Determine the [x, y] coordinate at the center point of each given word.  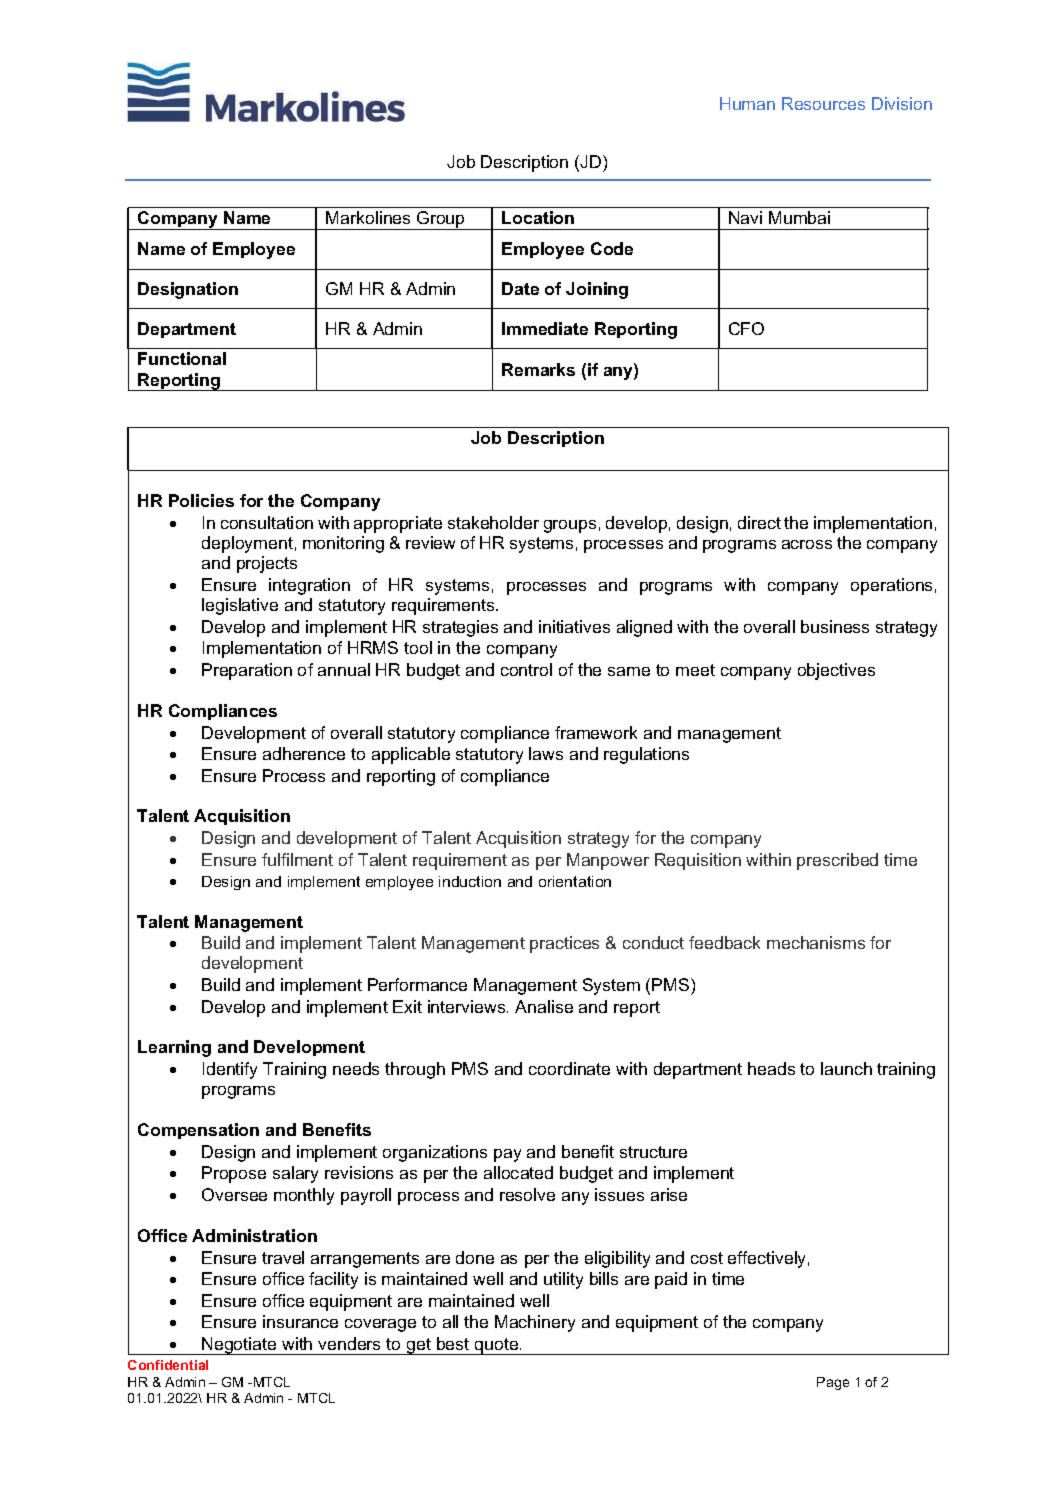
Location [538, 217]
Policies [201, 500]
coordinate [569, 1068]
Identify [230, 1070]
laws [546, 753]
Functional [182, 358]
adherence [304, 753]
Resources [823, 103]
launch [846, 1068]
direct [759, 522]
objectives [836, 671]
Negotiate [239, 1346]
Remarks [538, 369]
